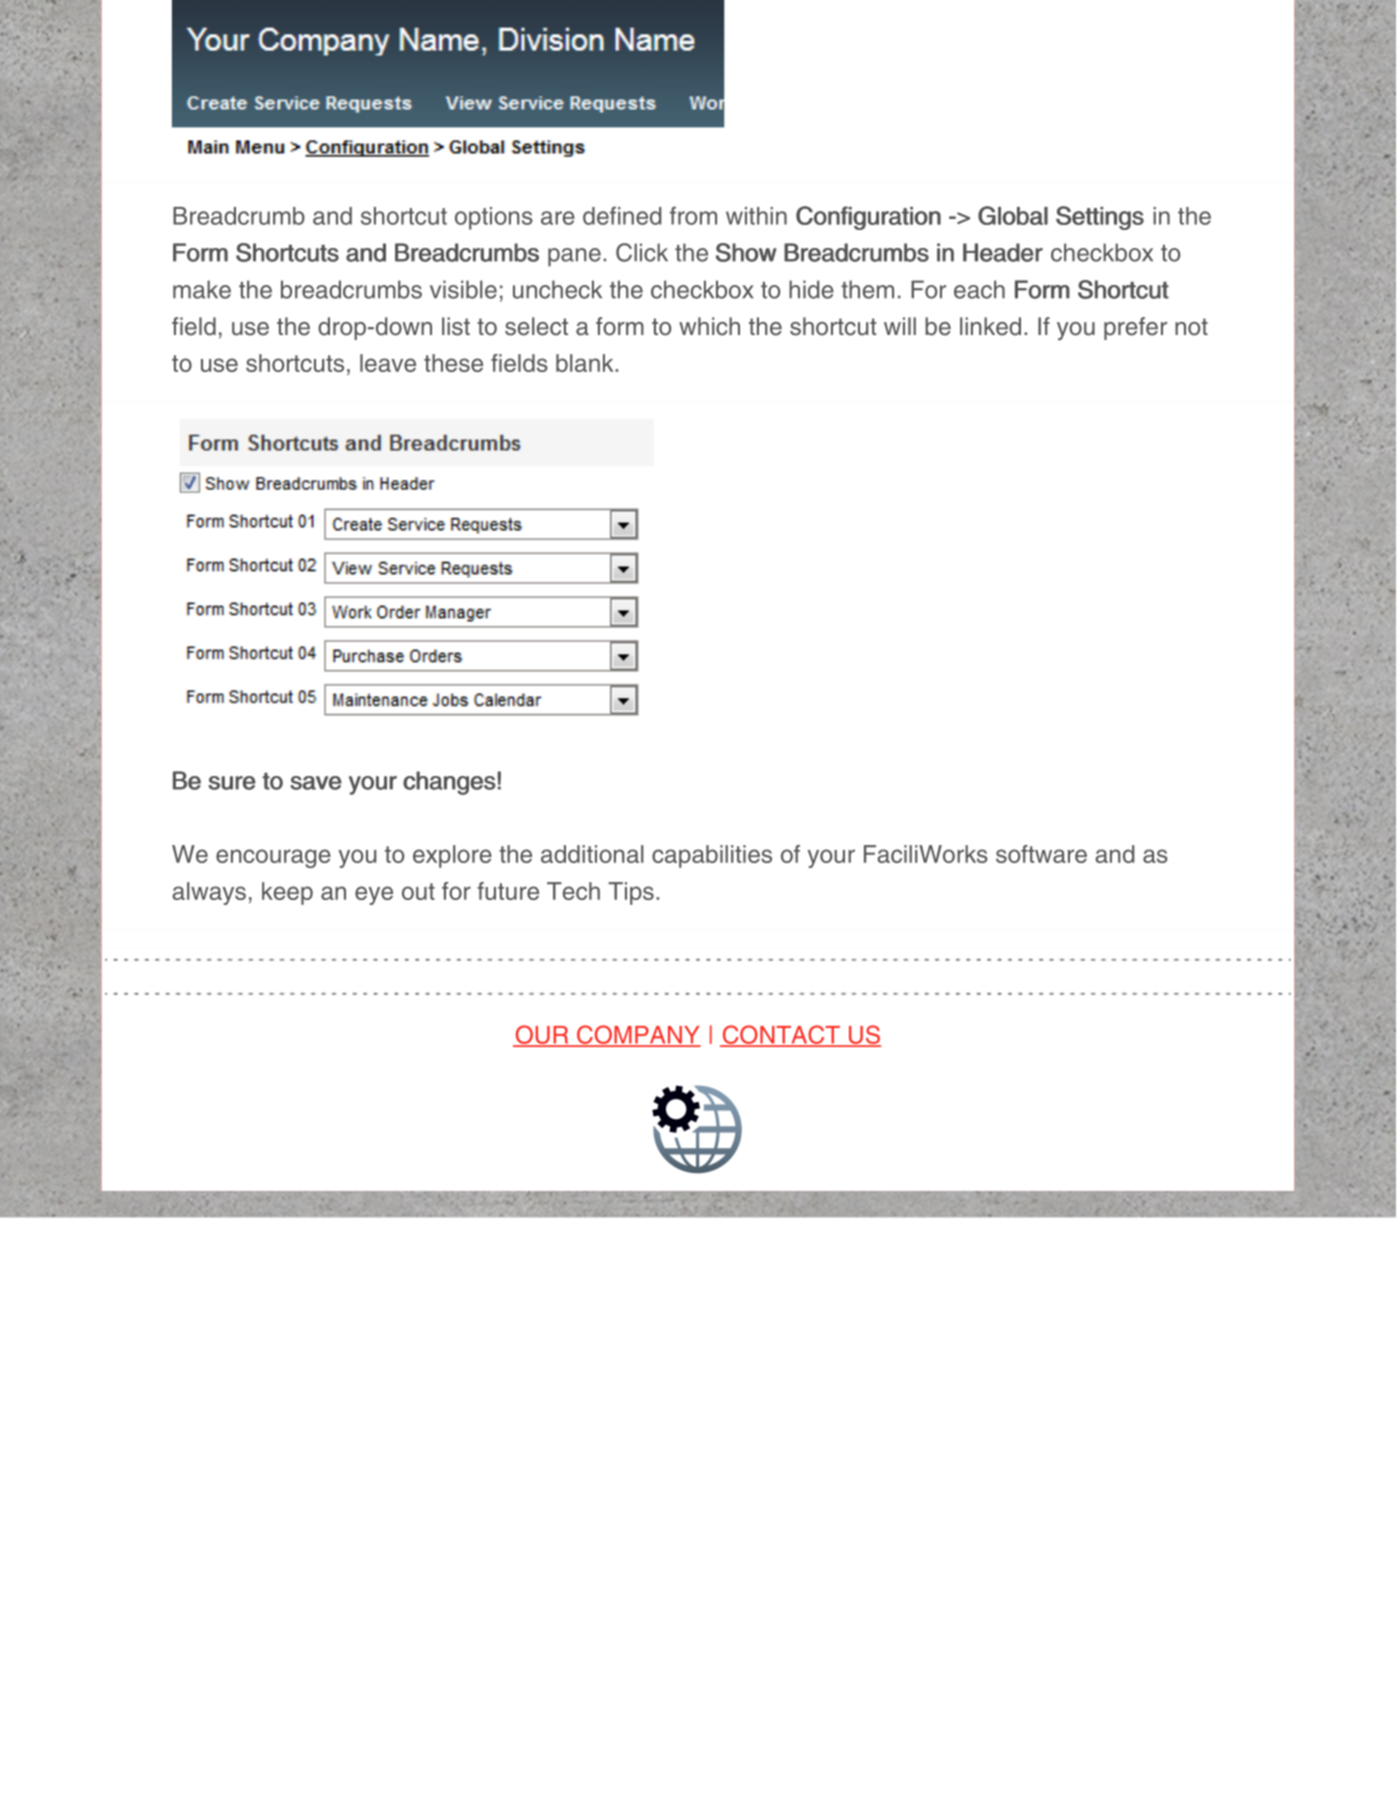 The image size is (1397, 1808). Describe the element at coordinates (388, 363) in the screenshot. I see `leave` at that location.
